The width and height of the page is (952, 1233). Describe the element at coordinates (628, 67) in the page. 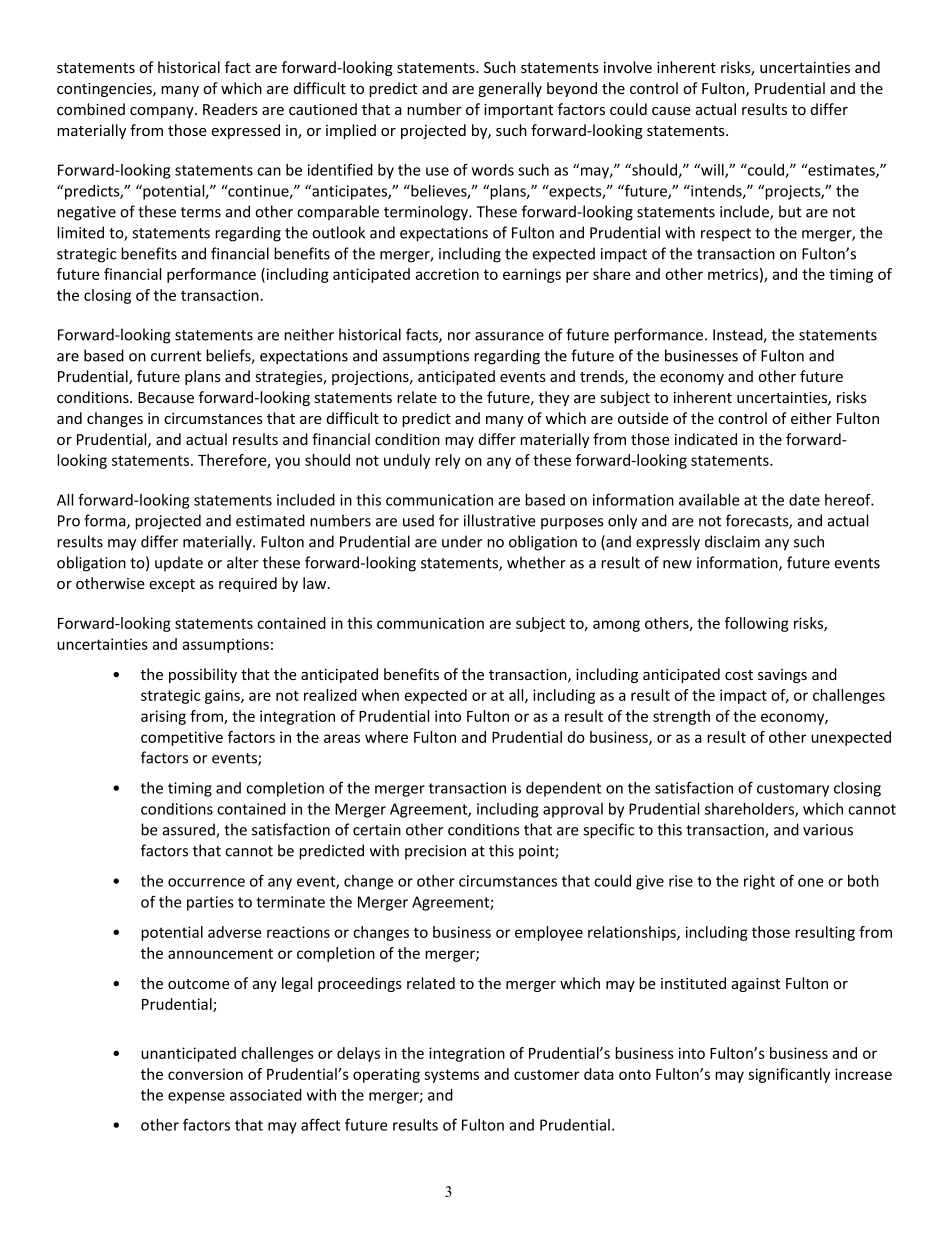

I see `involve` at that location.
